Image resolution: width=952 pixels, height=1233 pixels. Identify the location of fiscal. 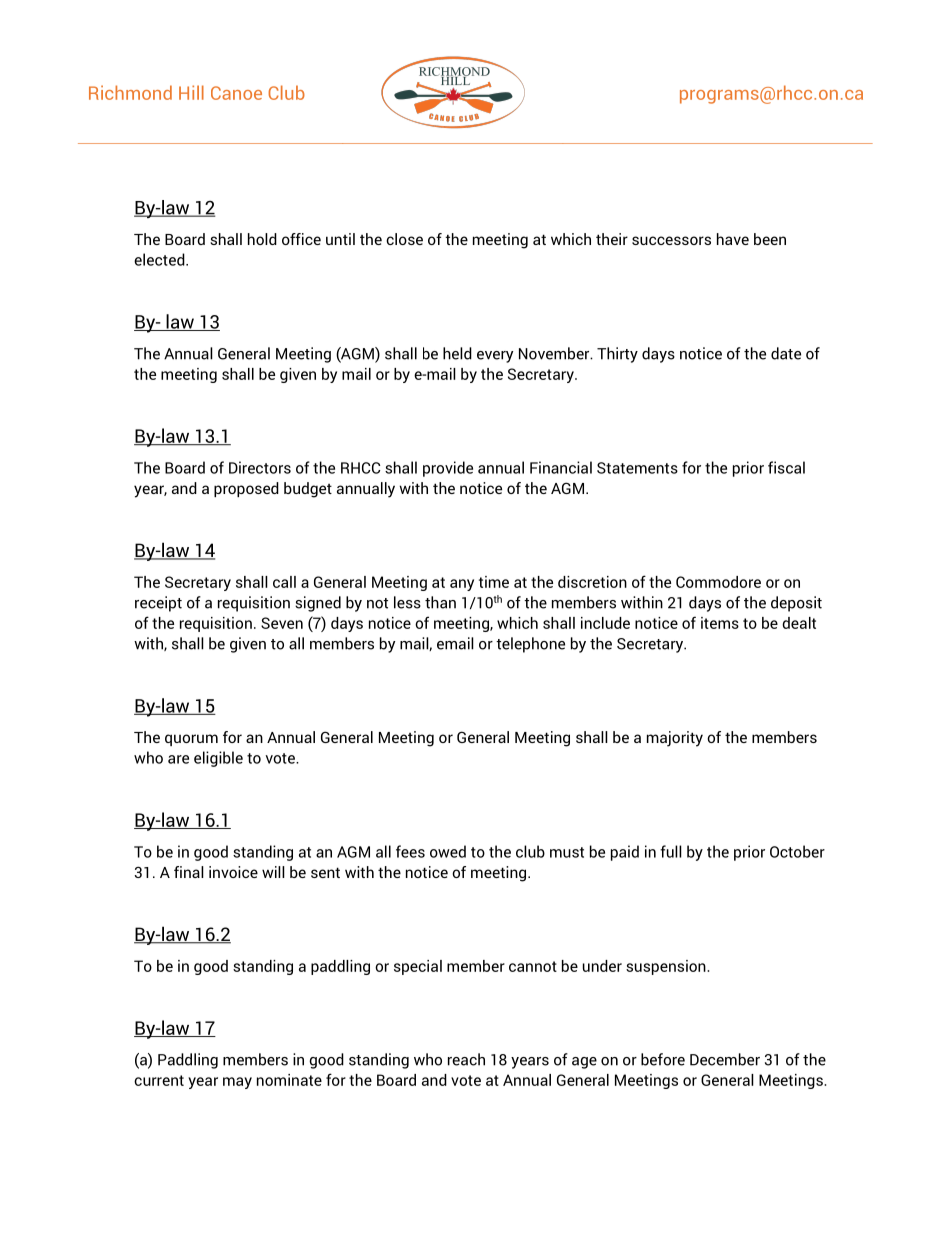
(786, 467).
